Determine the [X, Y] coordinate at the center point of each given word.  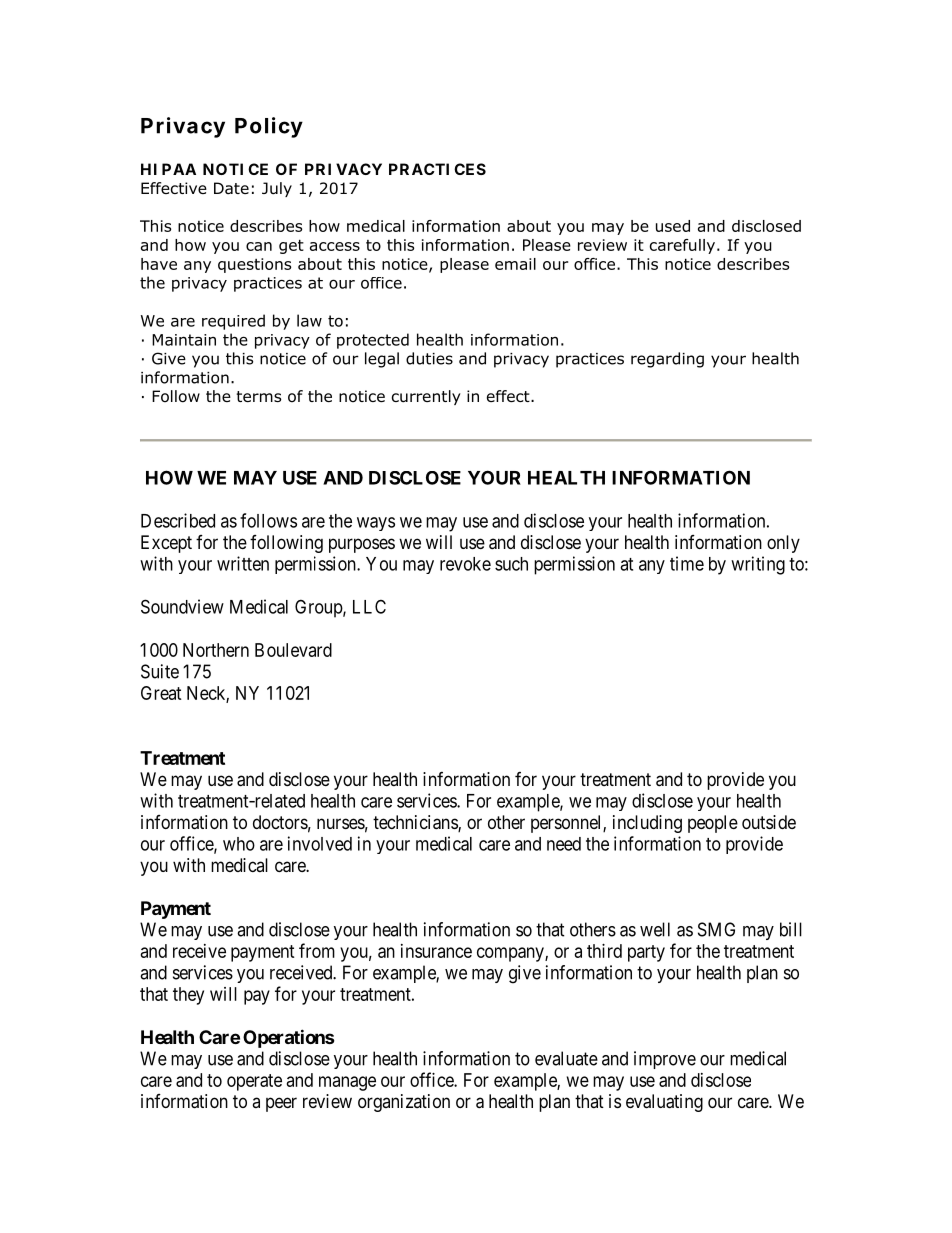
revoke [465, 564]
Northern [216, 650]
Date [231, 188]
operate [254, 1082]
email [515, 264]
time [687, 563]
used [673, 226]
